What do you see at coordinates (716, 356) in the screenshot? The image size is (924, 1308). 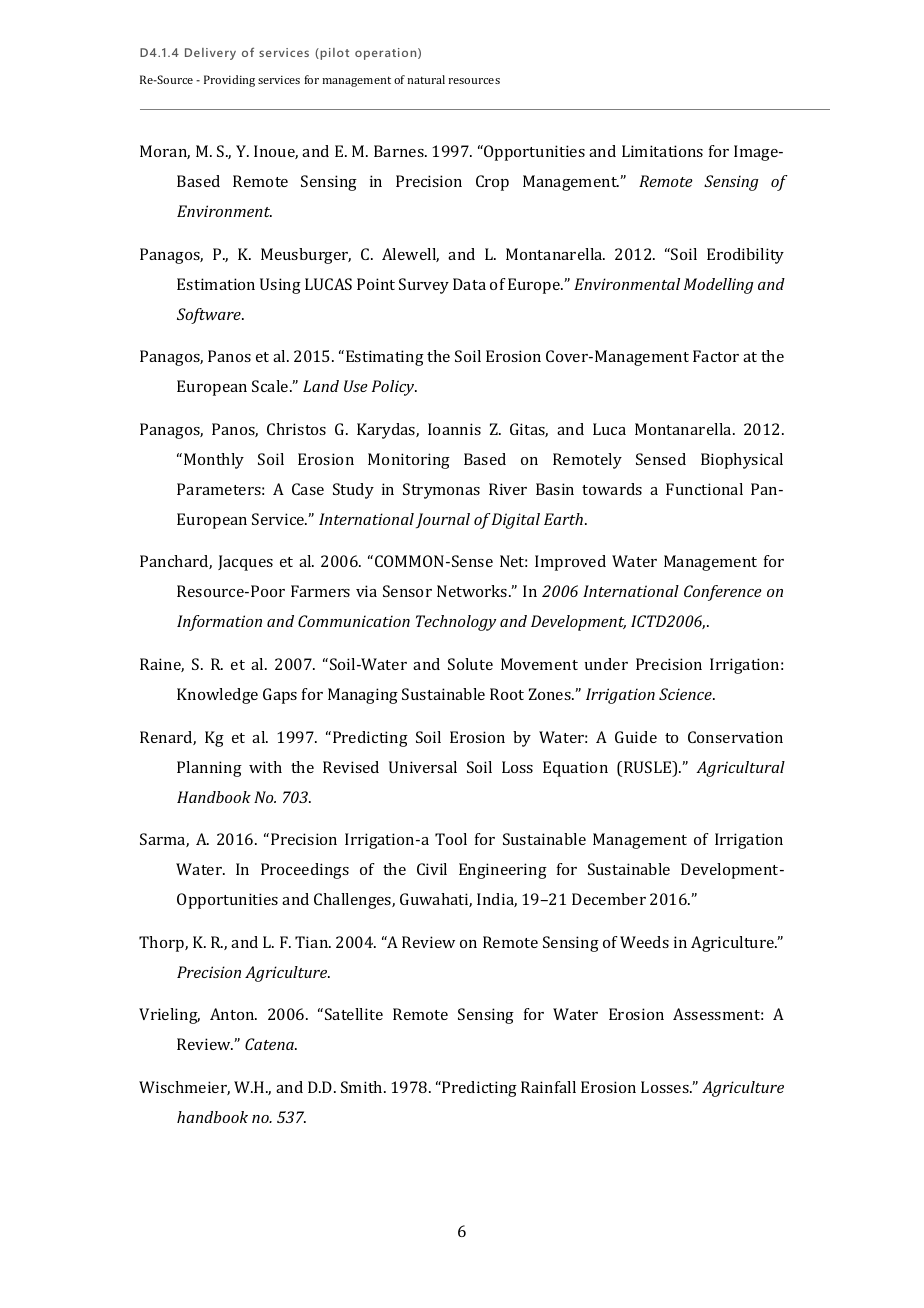 I see `Factor` at bounding box center [716, 356].
